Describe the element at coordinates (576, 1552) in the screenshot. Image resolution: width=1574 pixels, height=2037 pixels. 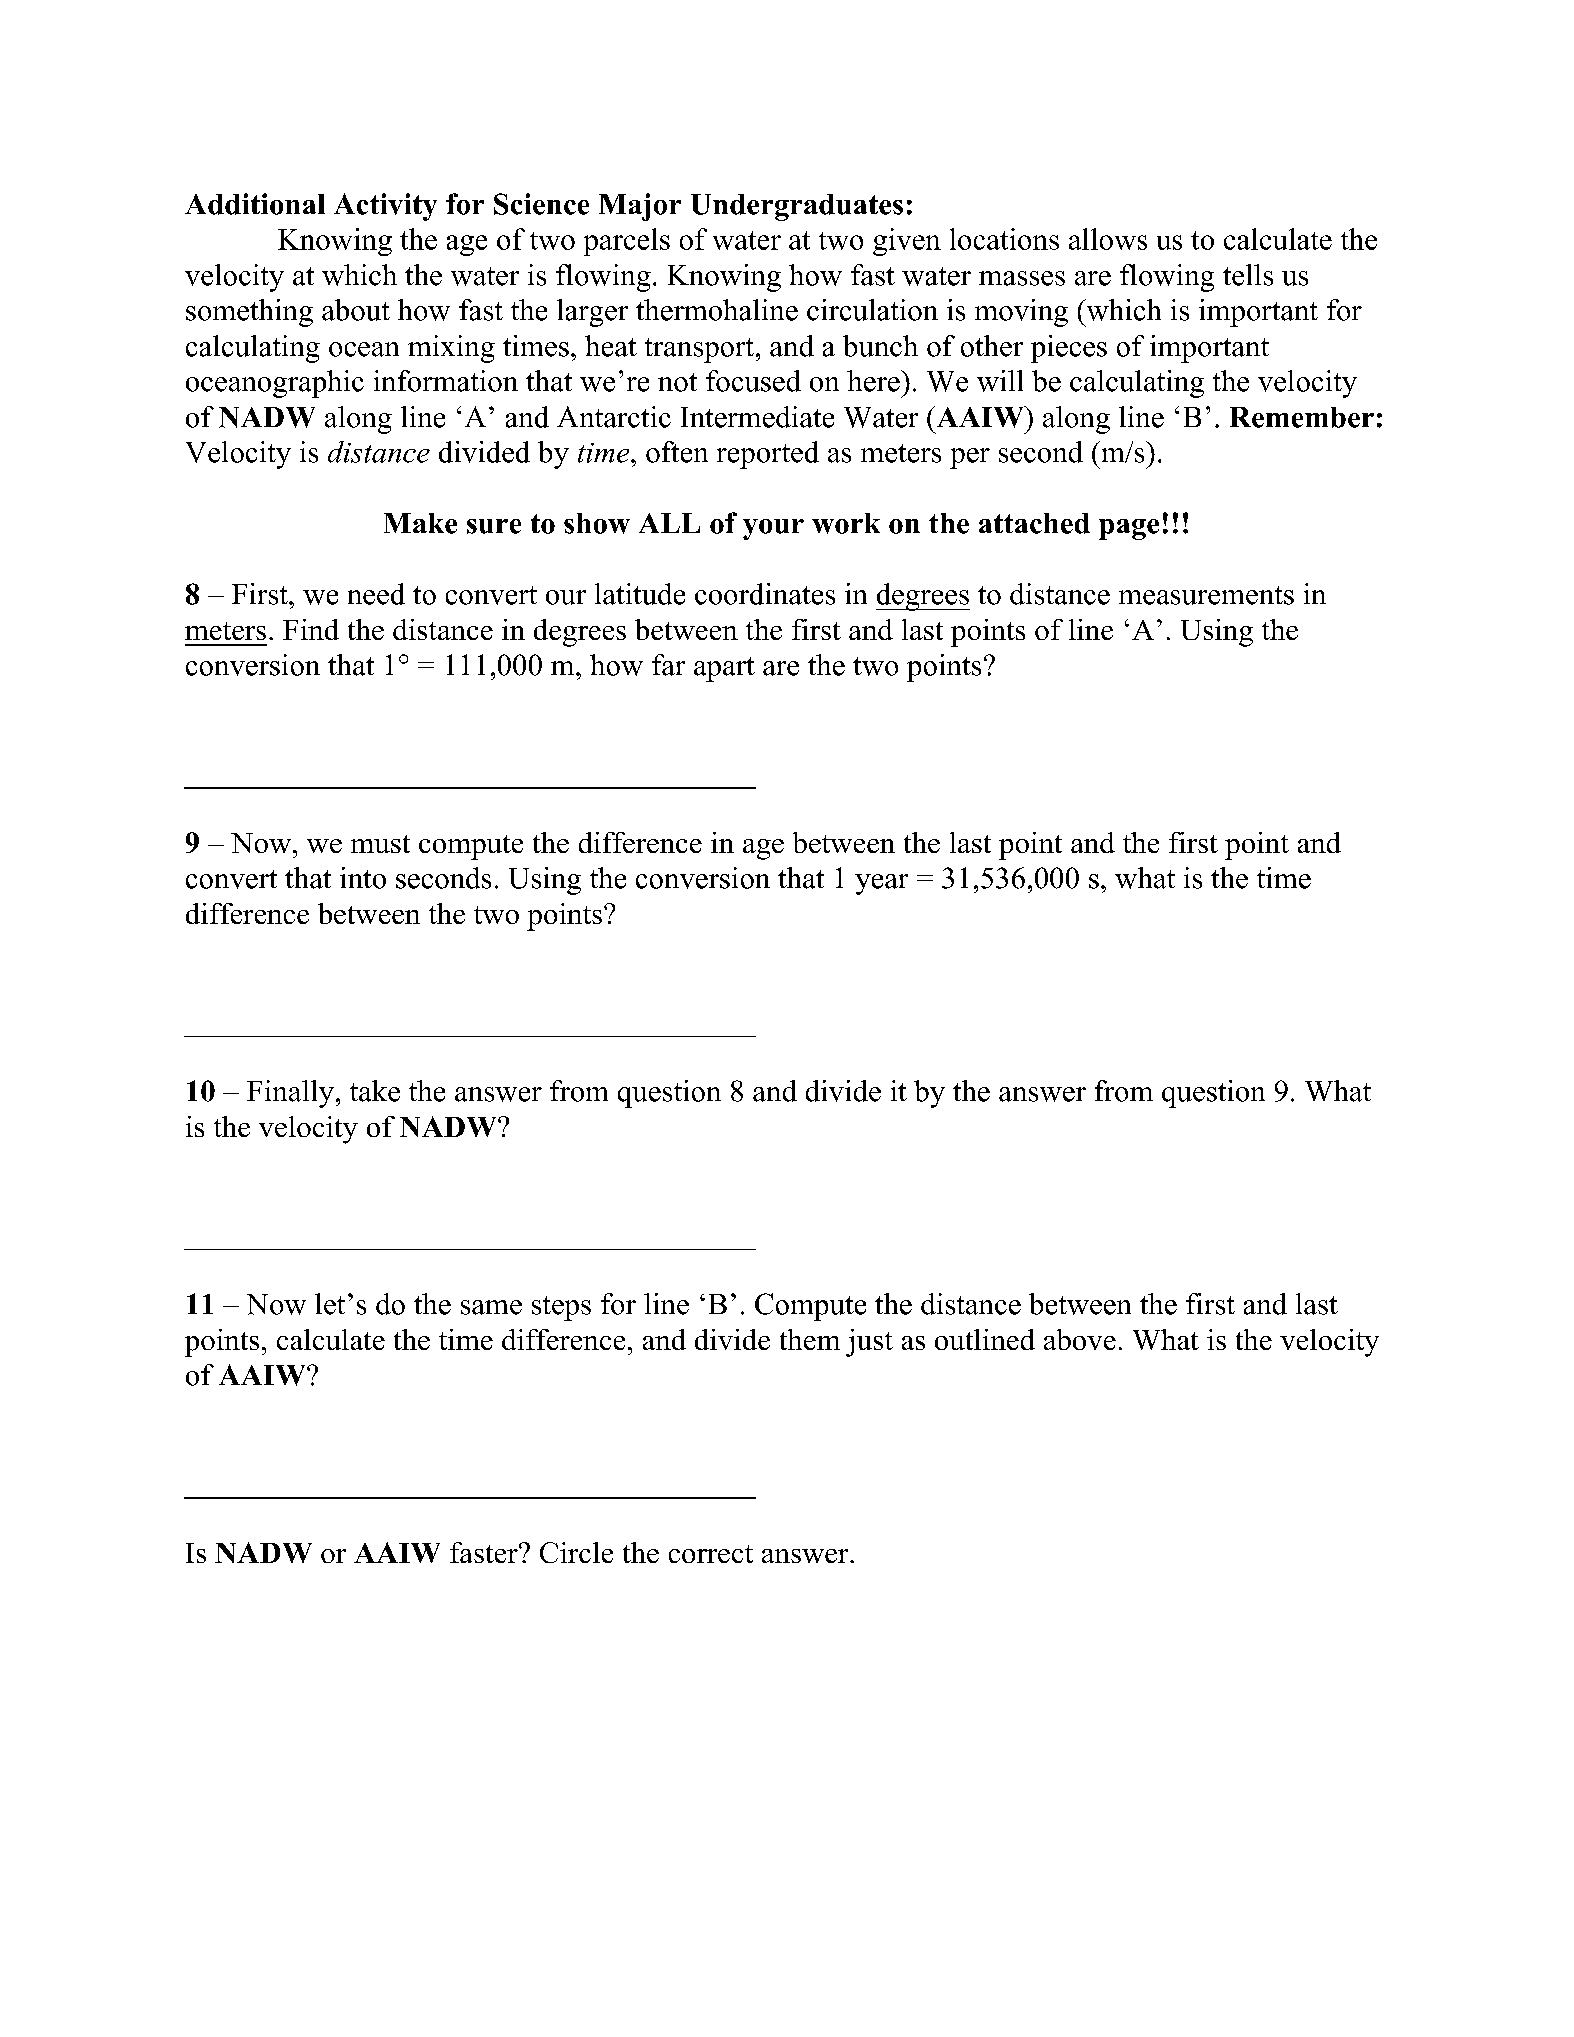
I see `Circle` at that location.
